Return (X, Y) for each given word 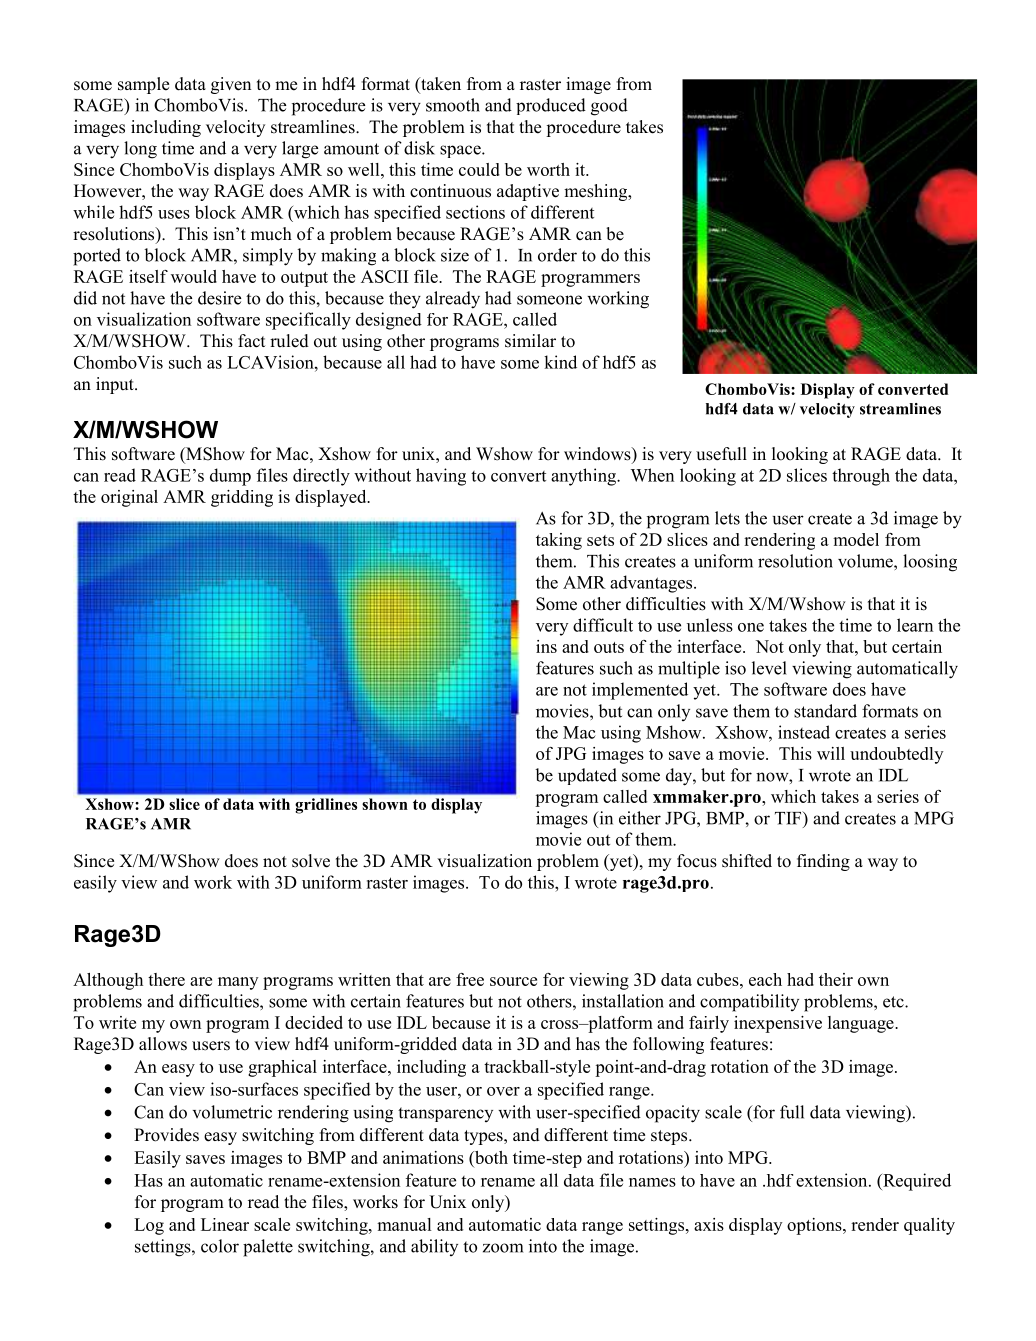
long (140, 150)
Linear (225, 1224)
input (116, 385)
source (513, 981)
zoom (503, 1248)
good (609, 107)
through (861, 477)
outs (609, 647)
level (769, 668)
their (836, 979)
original (129, 498)
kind (560, 362)
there (166, 979)
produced (551, 106)
